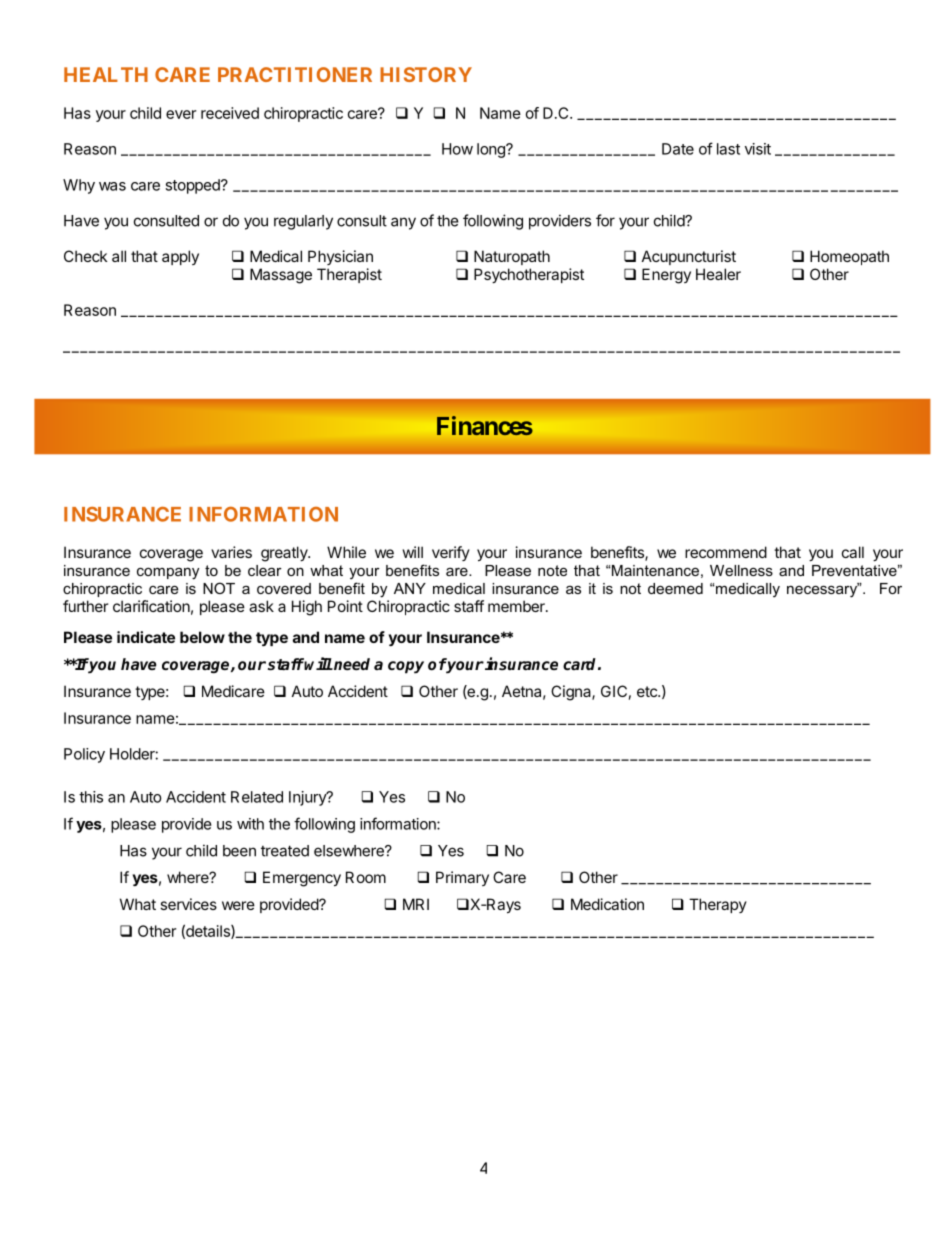  Describe the element at coordinates (451, 553) in the screenshot. I see `verify` at that location.
